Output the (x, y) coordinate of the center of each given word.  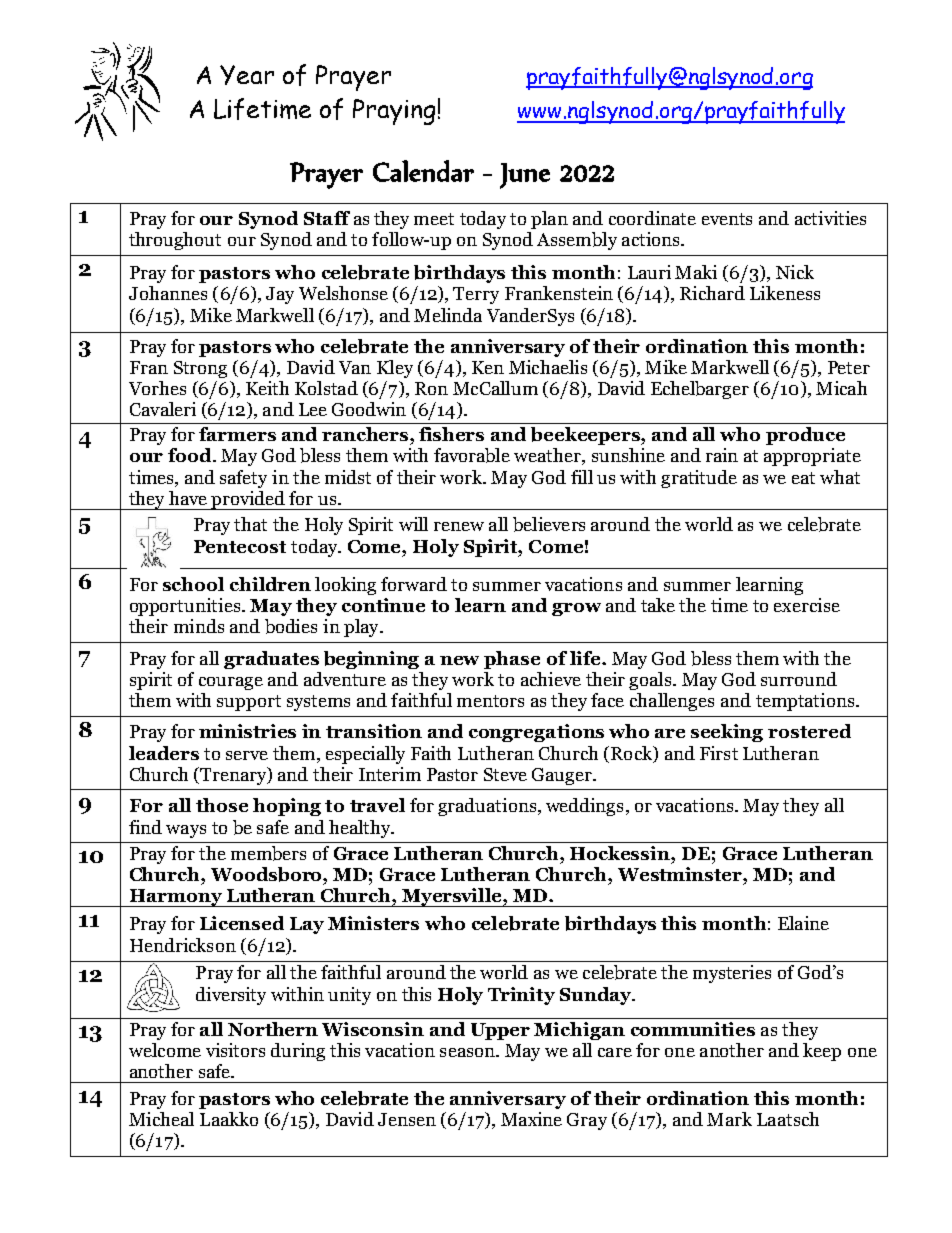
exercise (807, 605)
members (268, 853)
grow (576, 609)
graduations (488, 807)
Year (247, 75)
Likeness (785, 293)
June (525, 176)
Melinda (448, 315)
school (193, 584)
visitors (235, 1050)
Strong (200, 369)
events (727, 219)
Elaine (803, 923)
